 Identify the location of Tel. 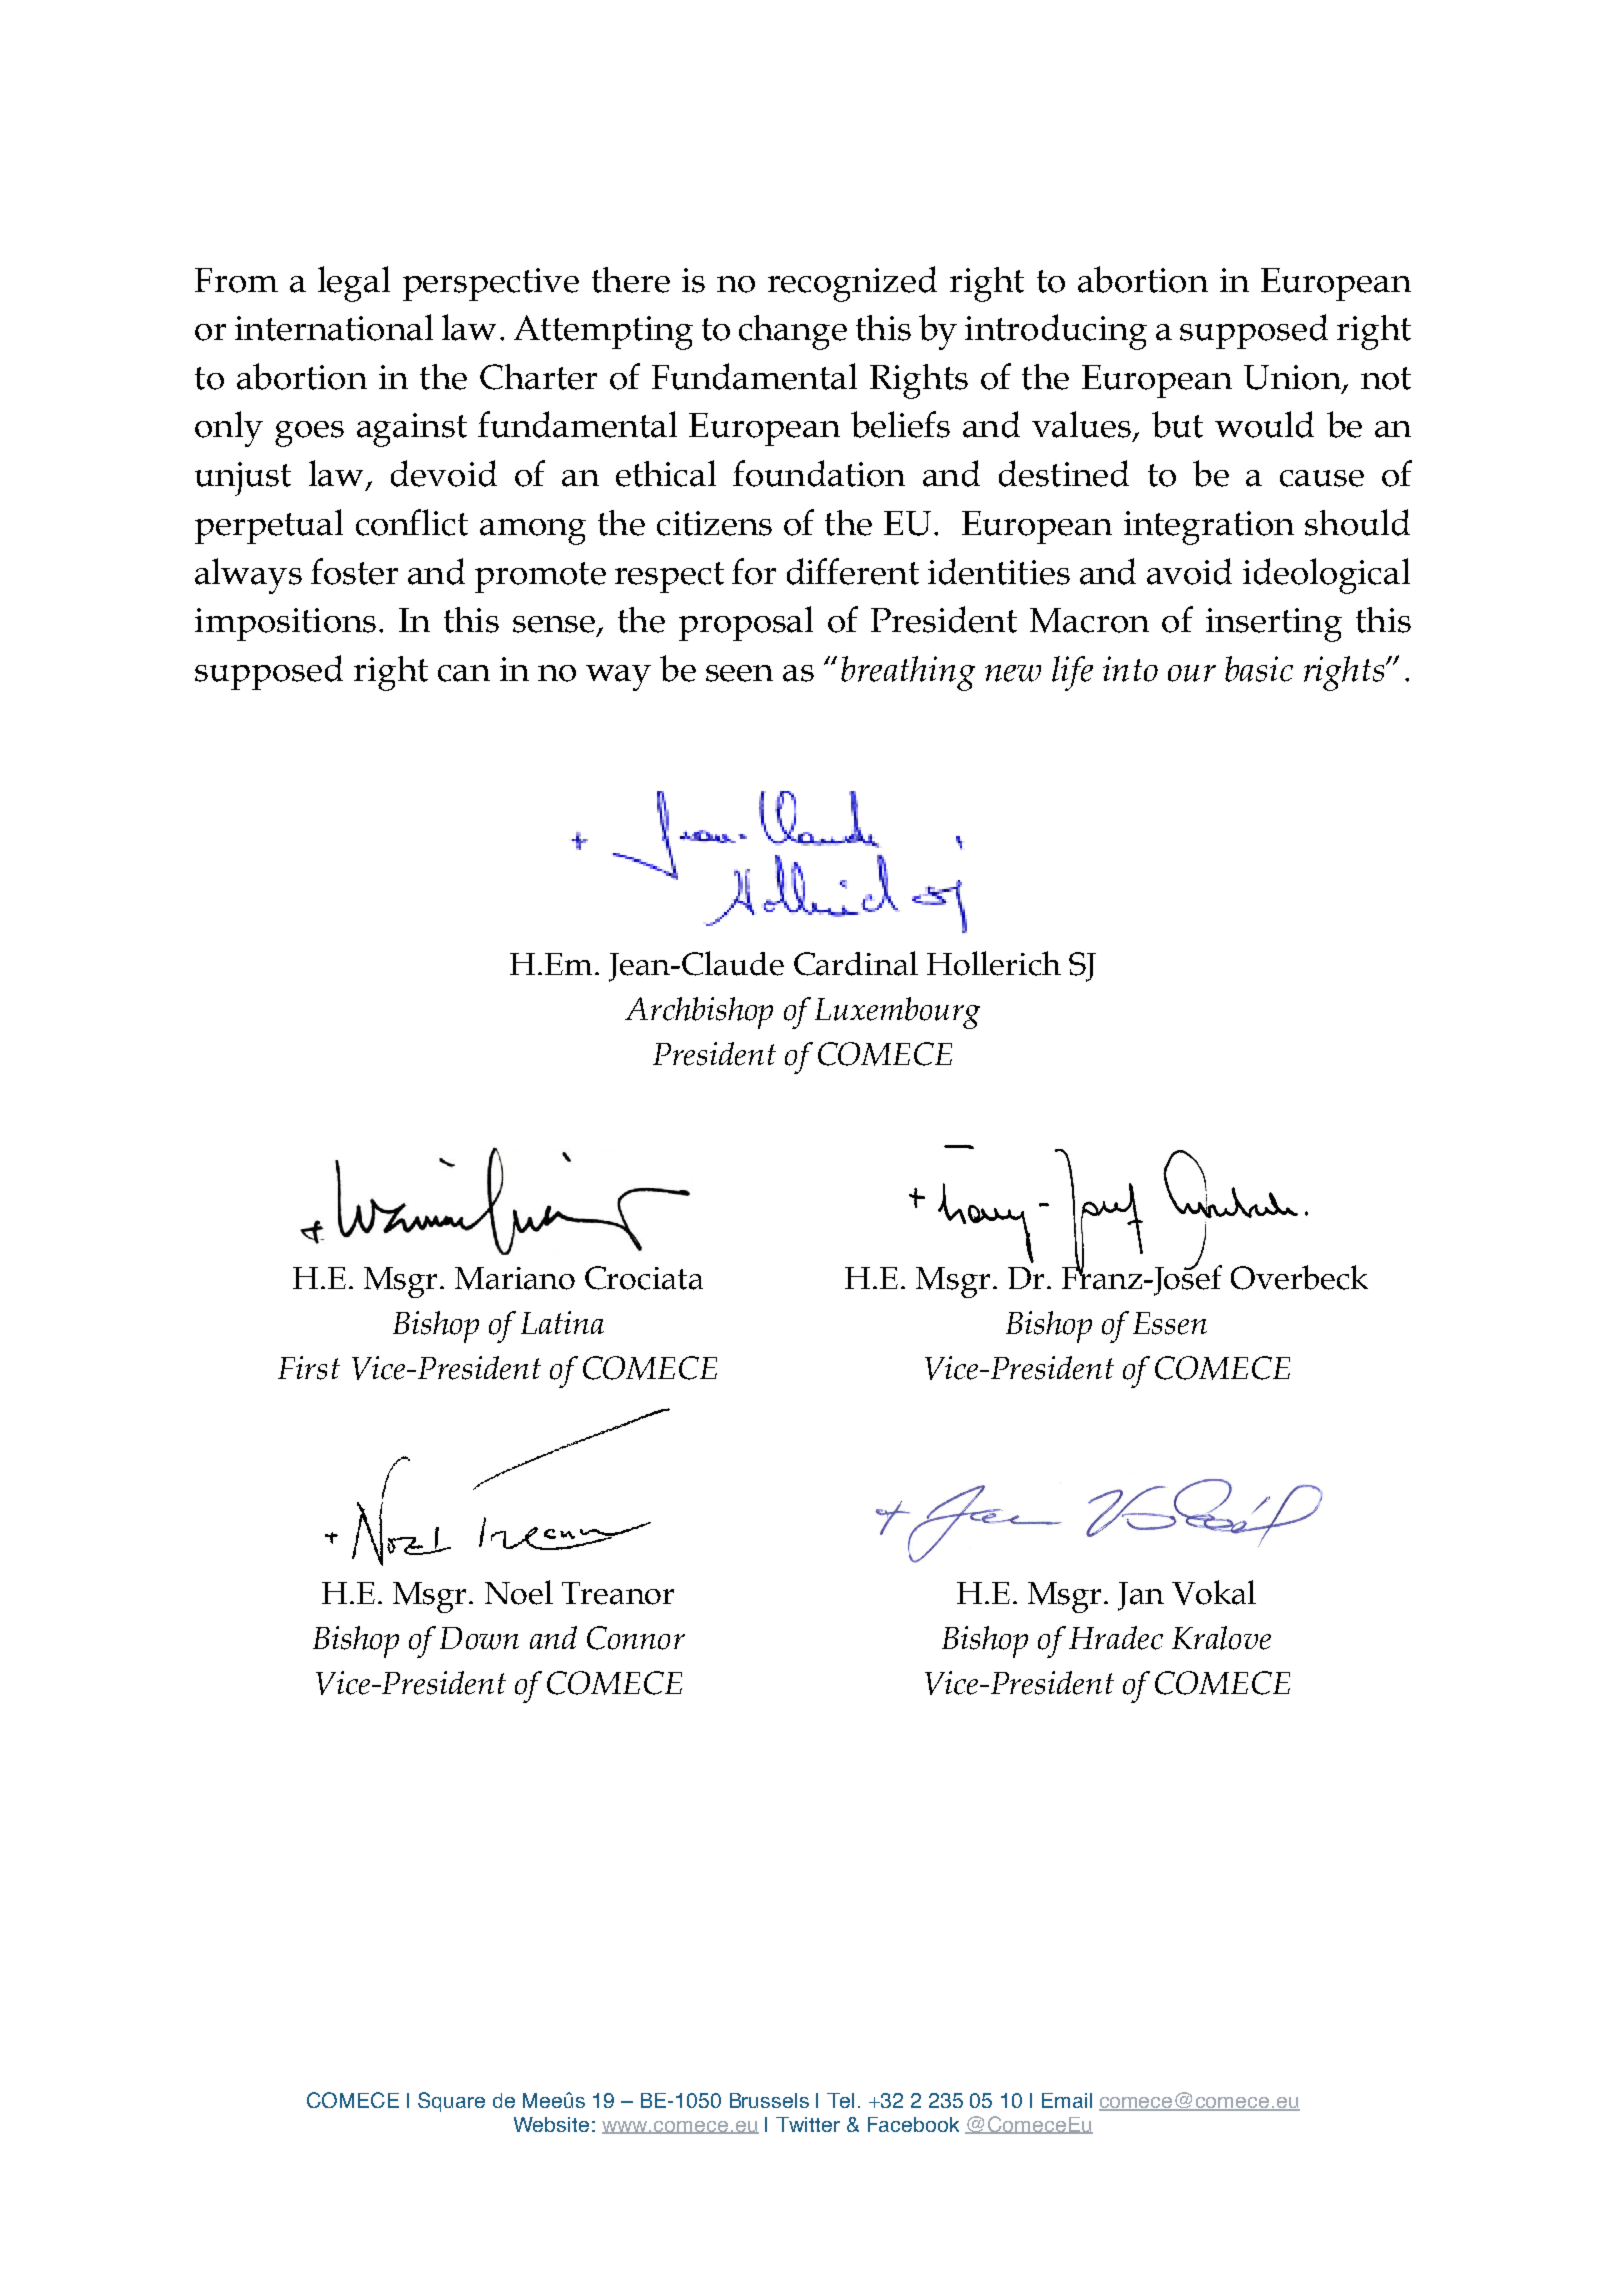
(840, 2100).
